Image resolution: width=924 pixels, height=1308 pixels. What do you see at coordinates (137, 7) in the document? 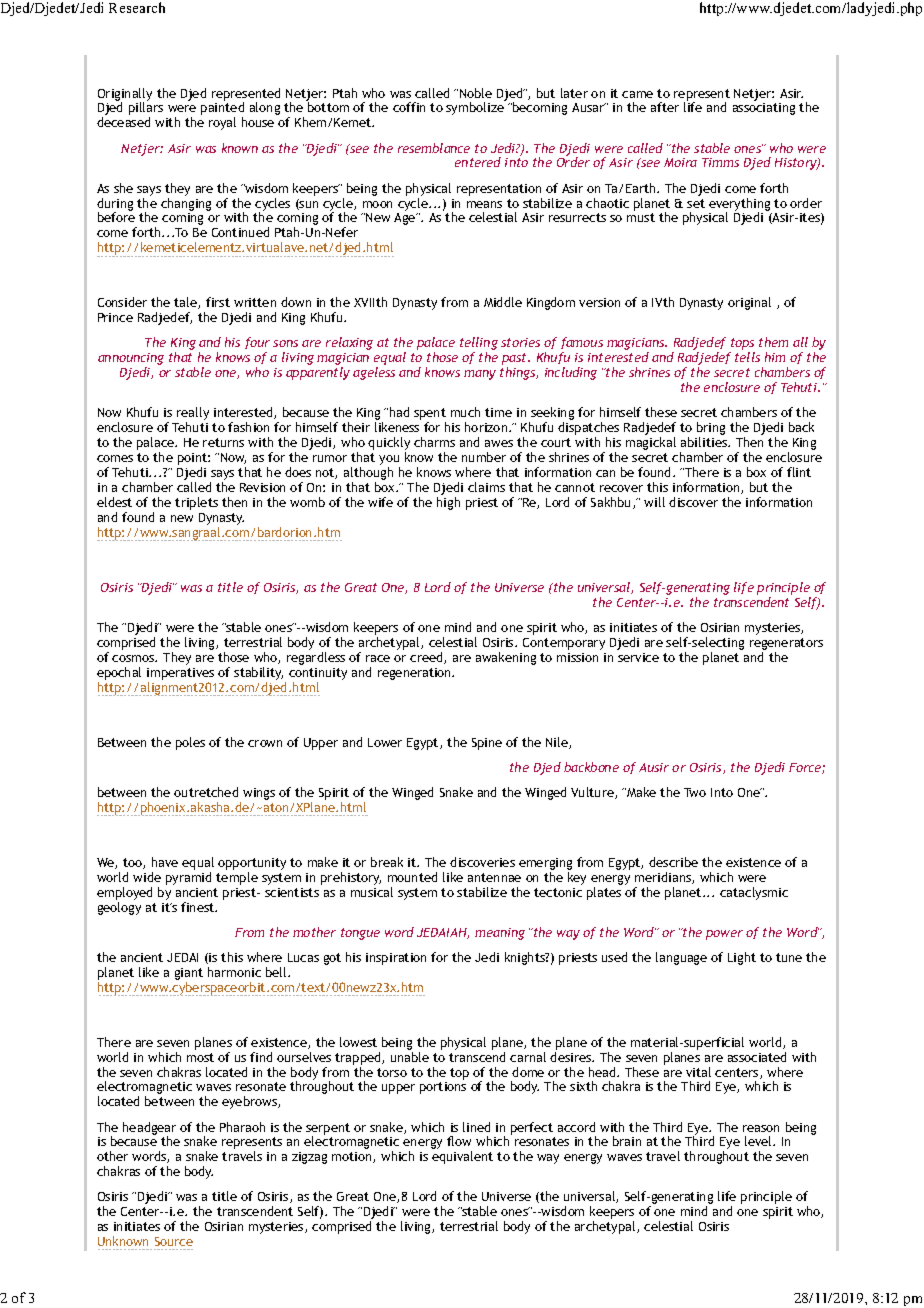
I see `Research` at bounding box center [137, 7].
